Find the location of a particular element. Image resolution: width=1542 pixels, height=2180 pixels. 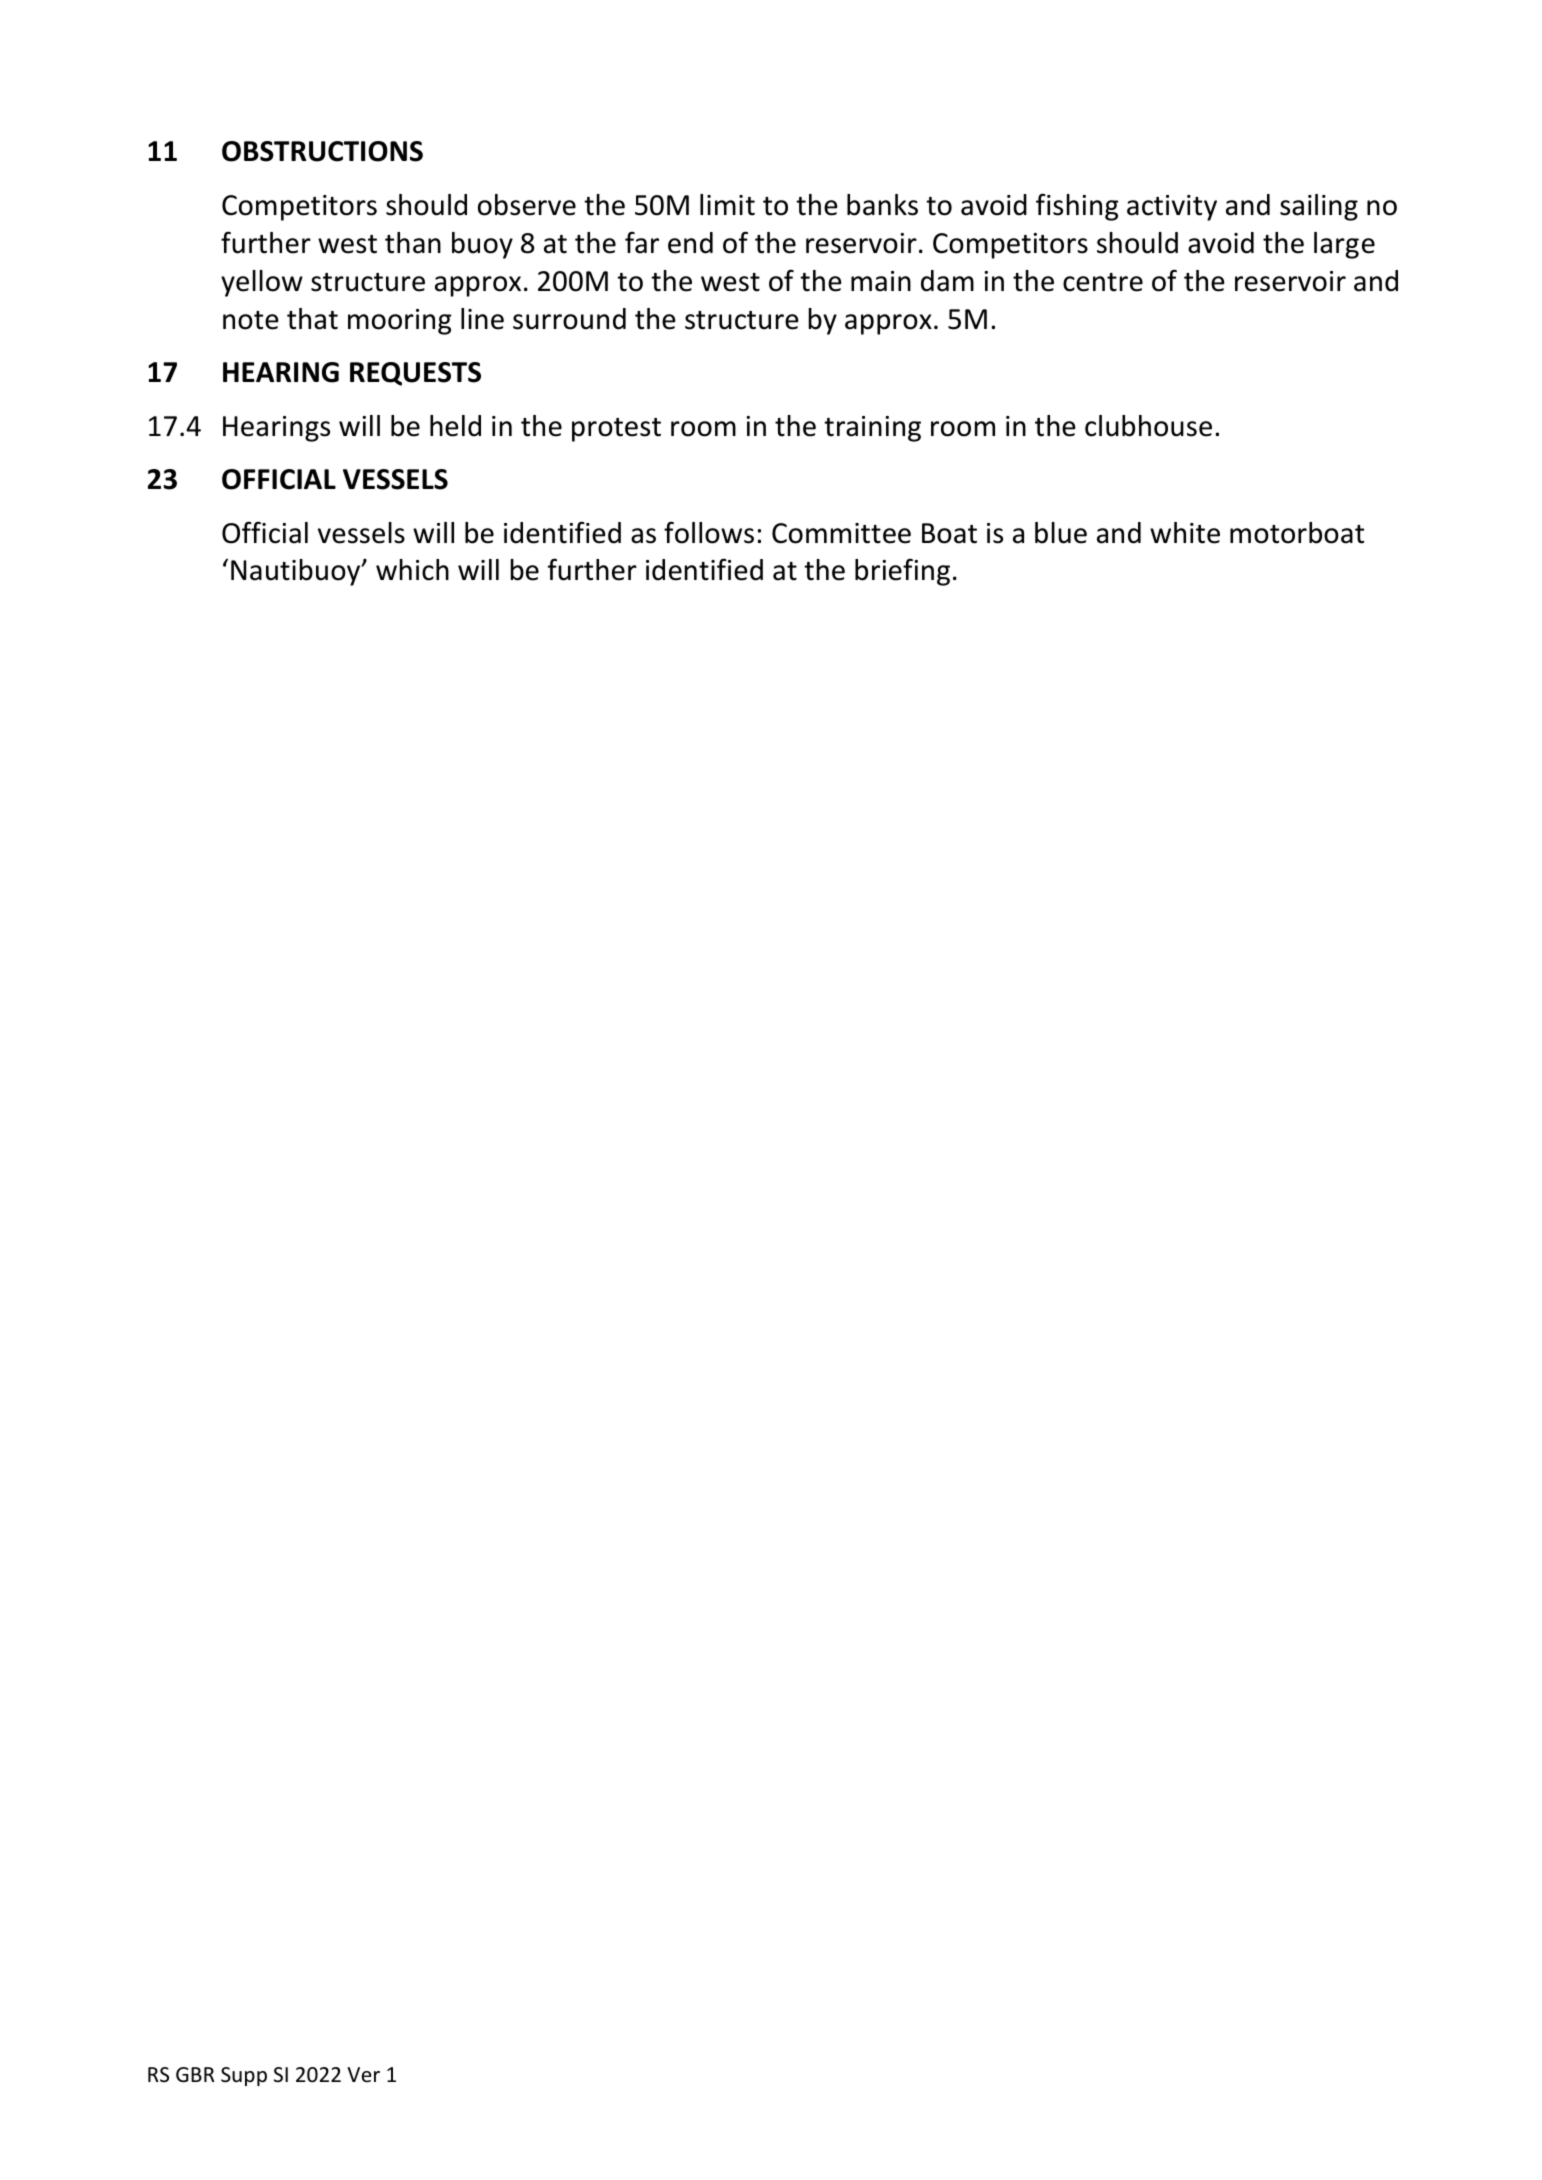

Supp is located at coordinates (244, 2076).
